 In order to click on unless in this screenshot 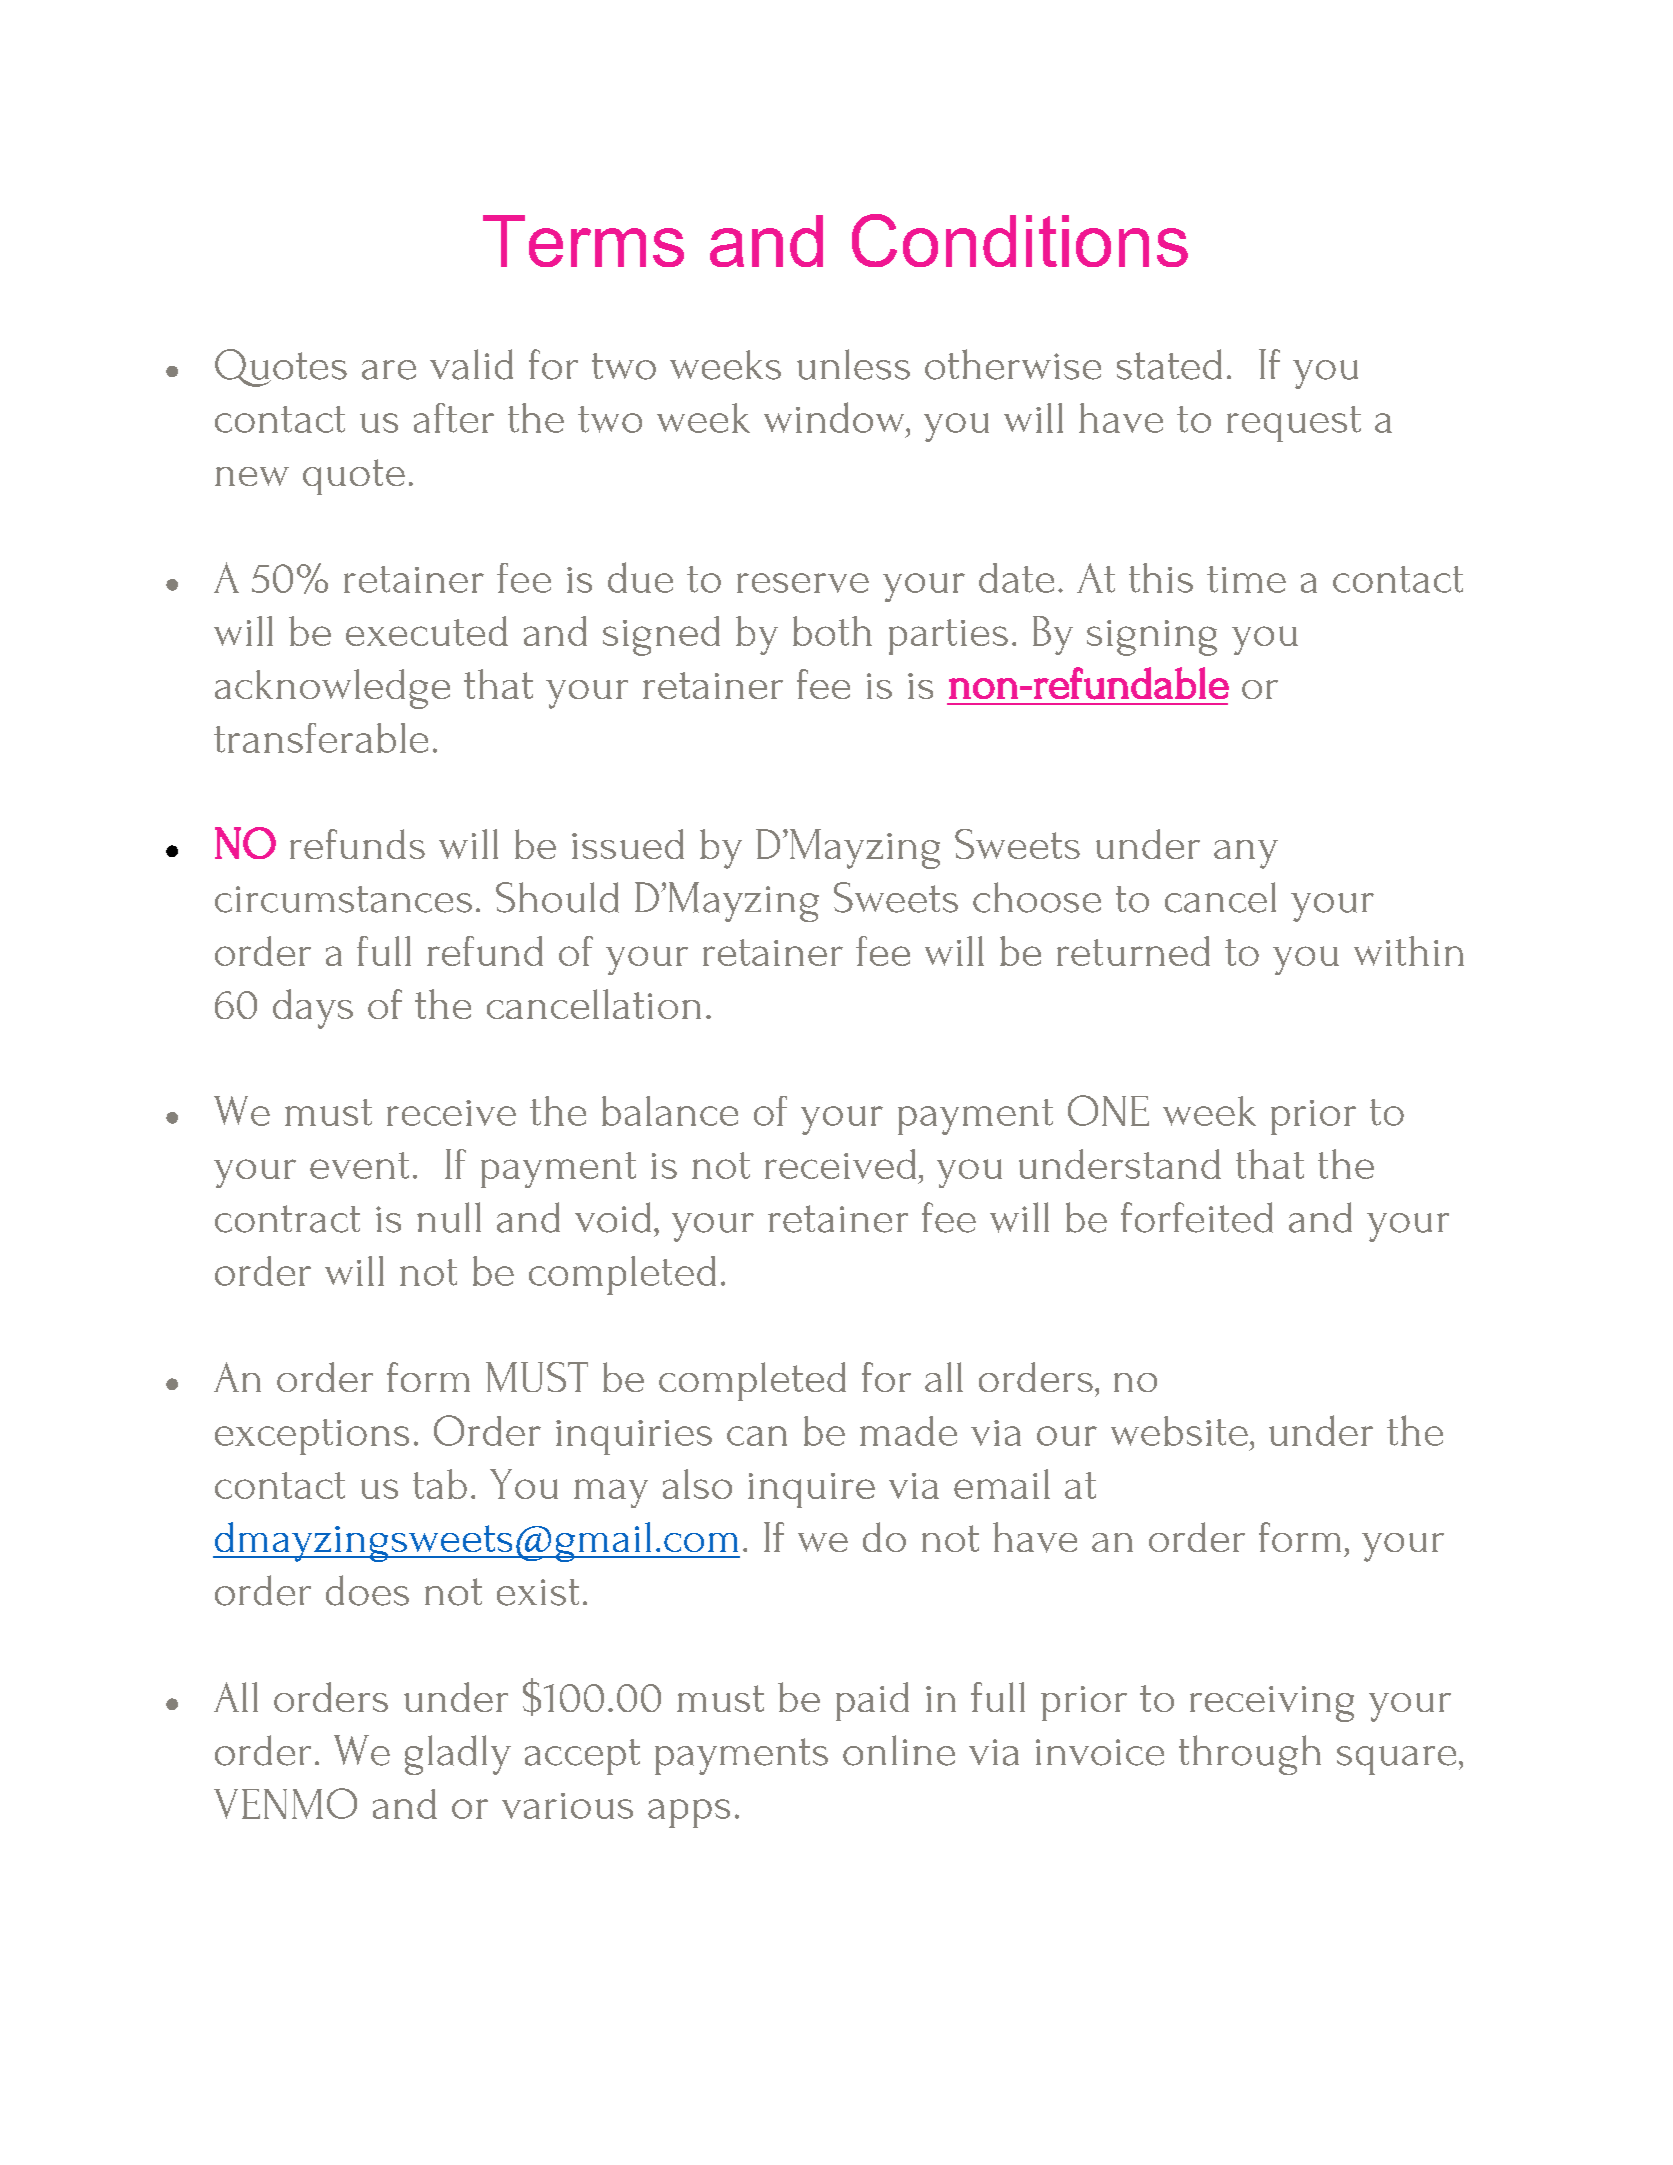, I will do `click(853, 364)`.
